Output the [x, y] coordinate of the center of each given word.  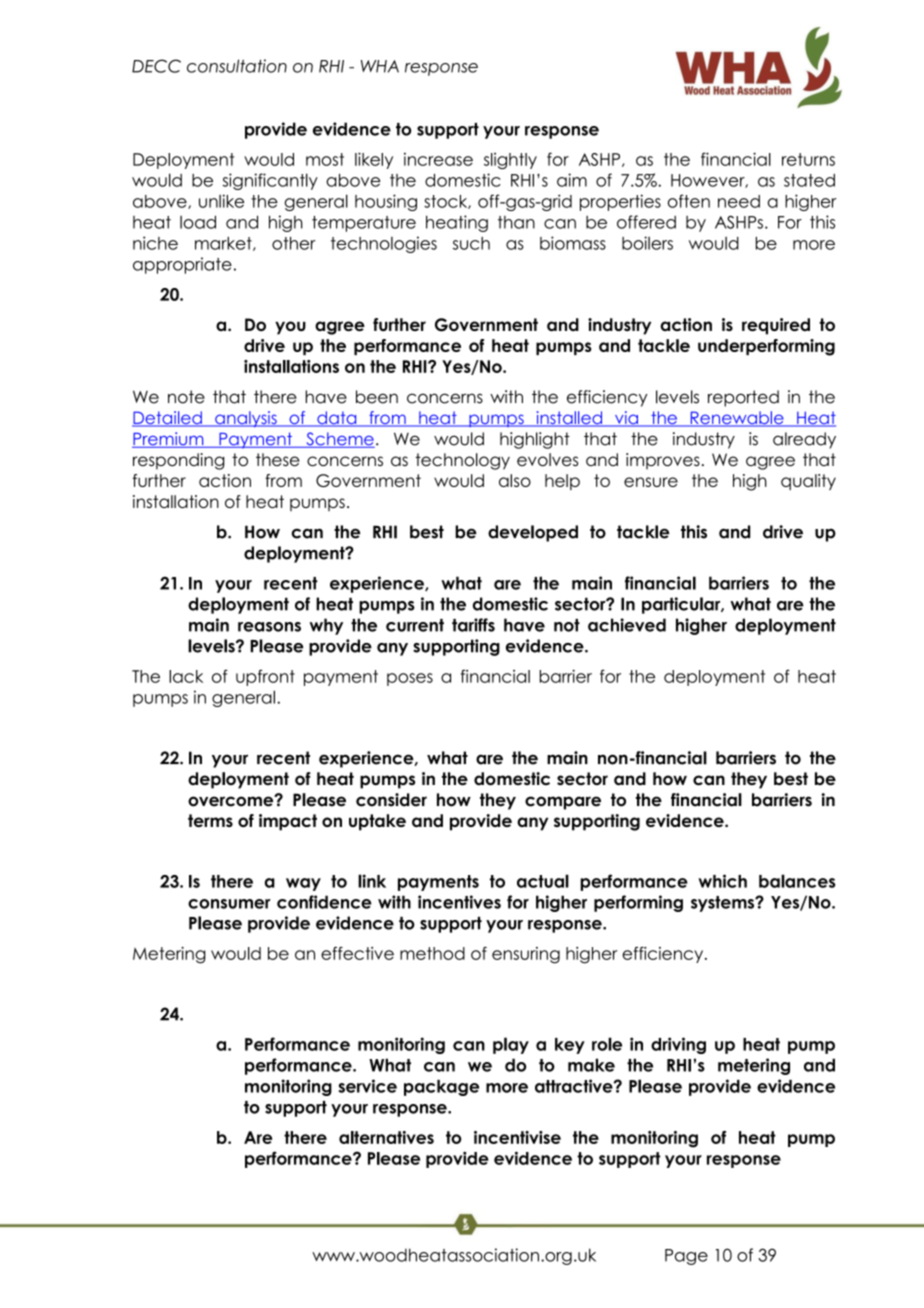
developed [533, 533]
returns [808, 159]
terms [210, 820]
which [722, 881]
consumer [229, 904]
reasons [269, 627]
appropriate [182, 265]
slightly [510, 161]
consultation [237, 66]
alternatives [386, 1137]
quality [808, 482]
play [511, 1045]
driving [678, 1045]
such [471, 243]
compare [563, 803]
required [776, 326]
